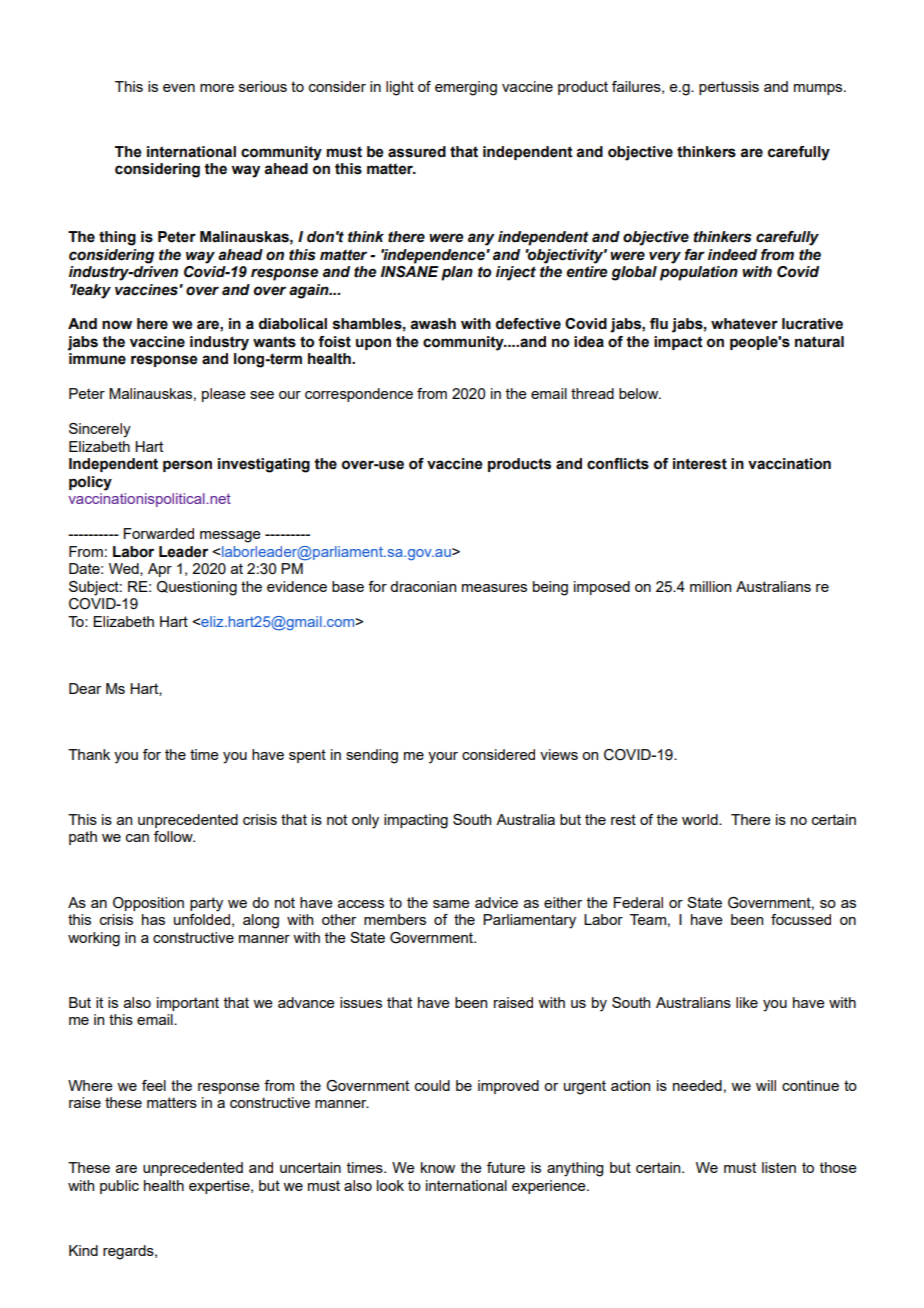  Describe the element at coordinates (438, 1167) in the screenshot. I see `know` at that location.
